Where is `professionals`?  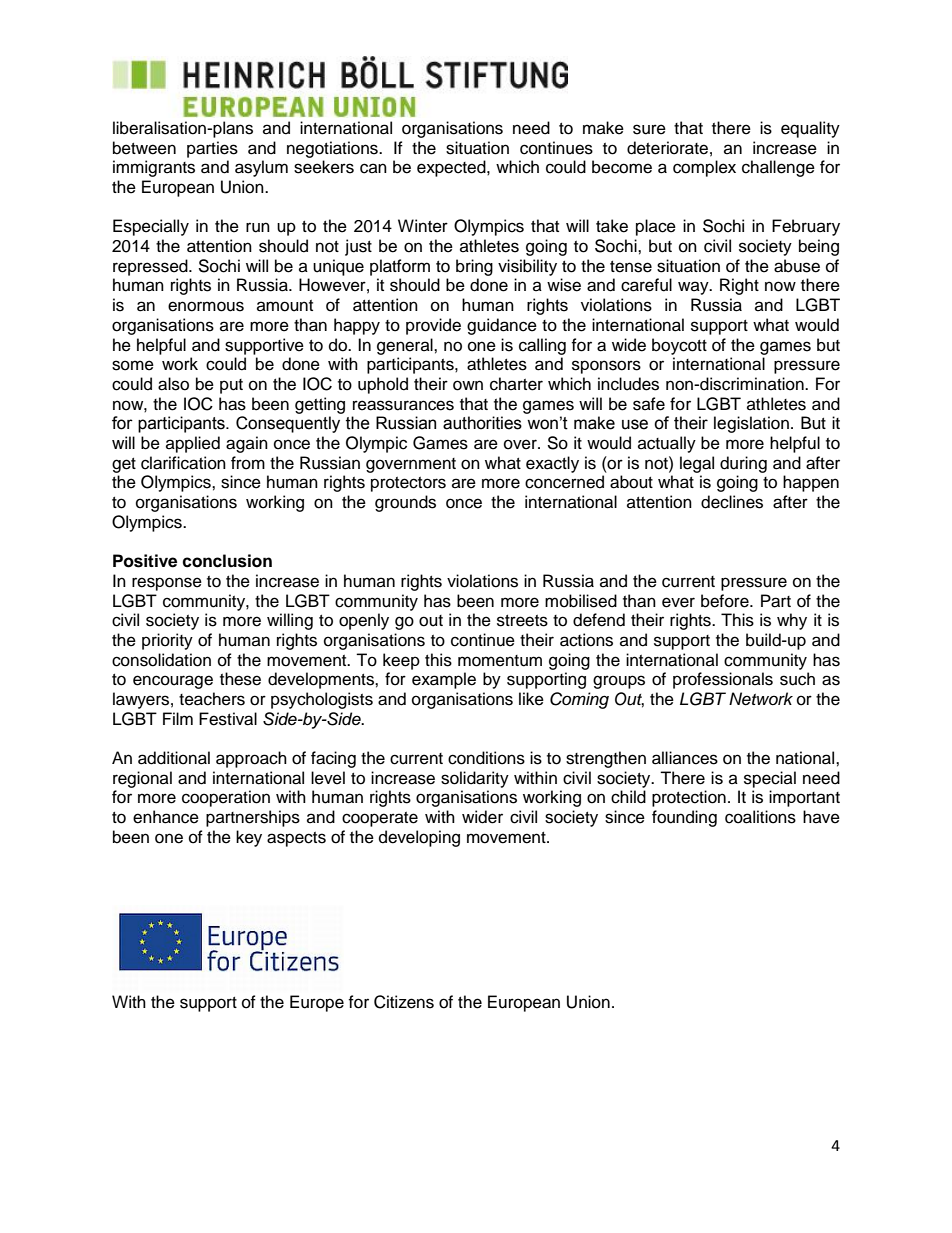 professionals is located at coordinates (723, 680).
